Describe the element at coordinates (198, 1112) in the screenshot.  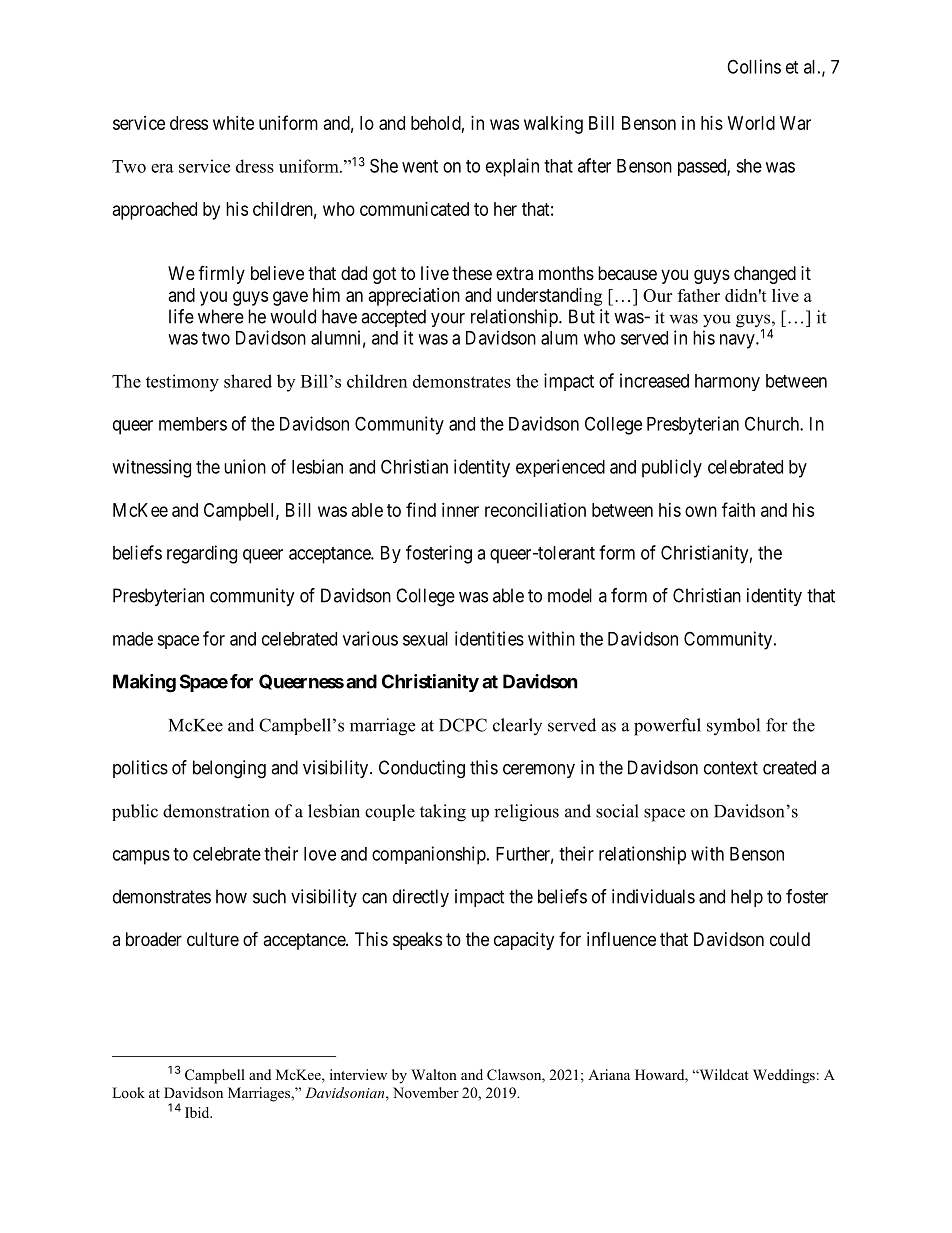
I see `Ibid` at that location.
